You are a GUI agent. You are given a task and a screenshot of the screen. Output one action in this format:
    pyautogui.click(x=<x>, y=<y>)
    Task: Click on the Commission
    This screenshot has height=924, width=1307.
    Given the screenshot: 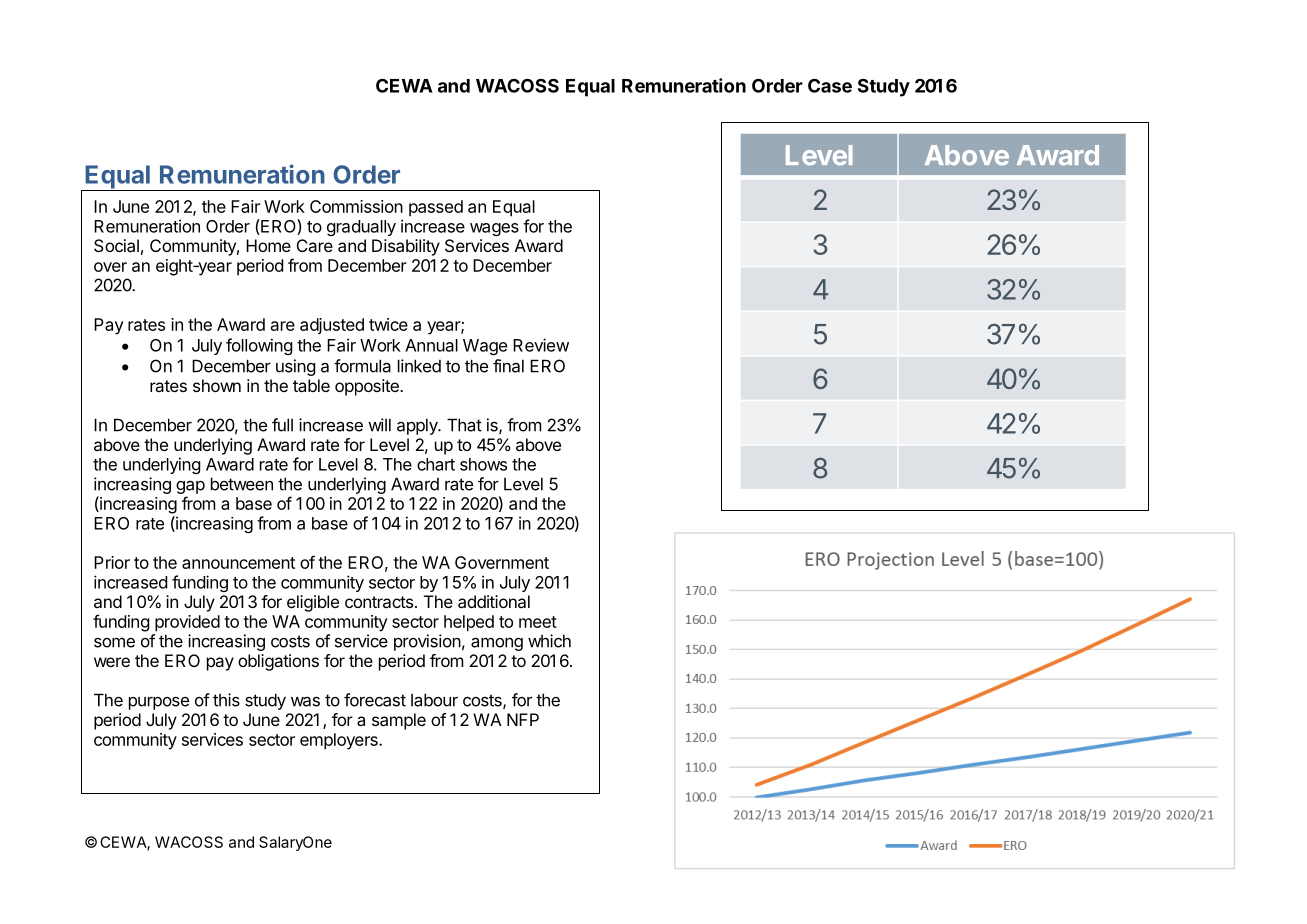 What is the action you would take?
    pyautogui.click(x=356, y=206)
